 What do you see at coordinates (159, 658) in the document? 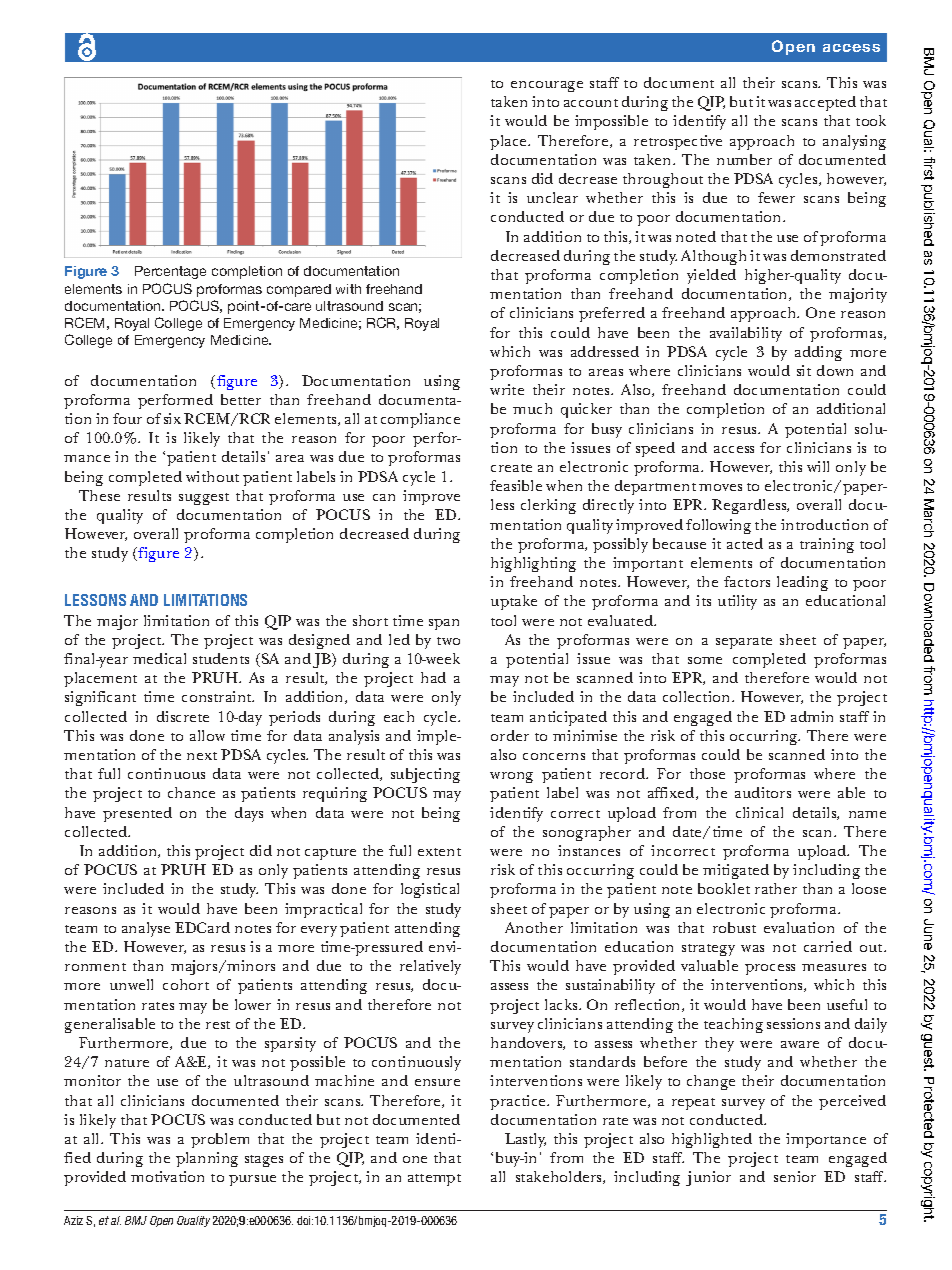
I see `medical` at bounding box center [159, 658].
